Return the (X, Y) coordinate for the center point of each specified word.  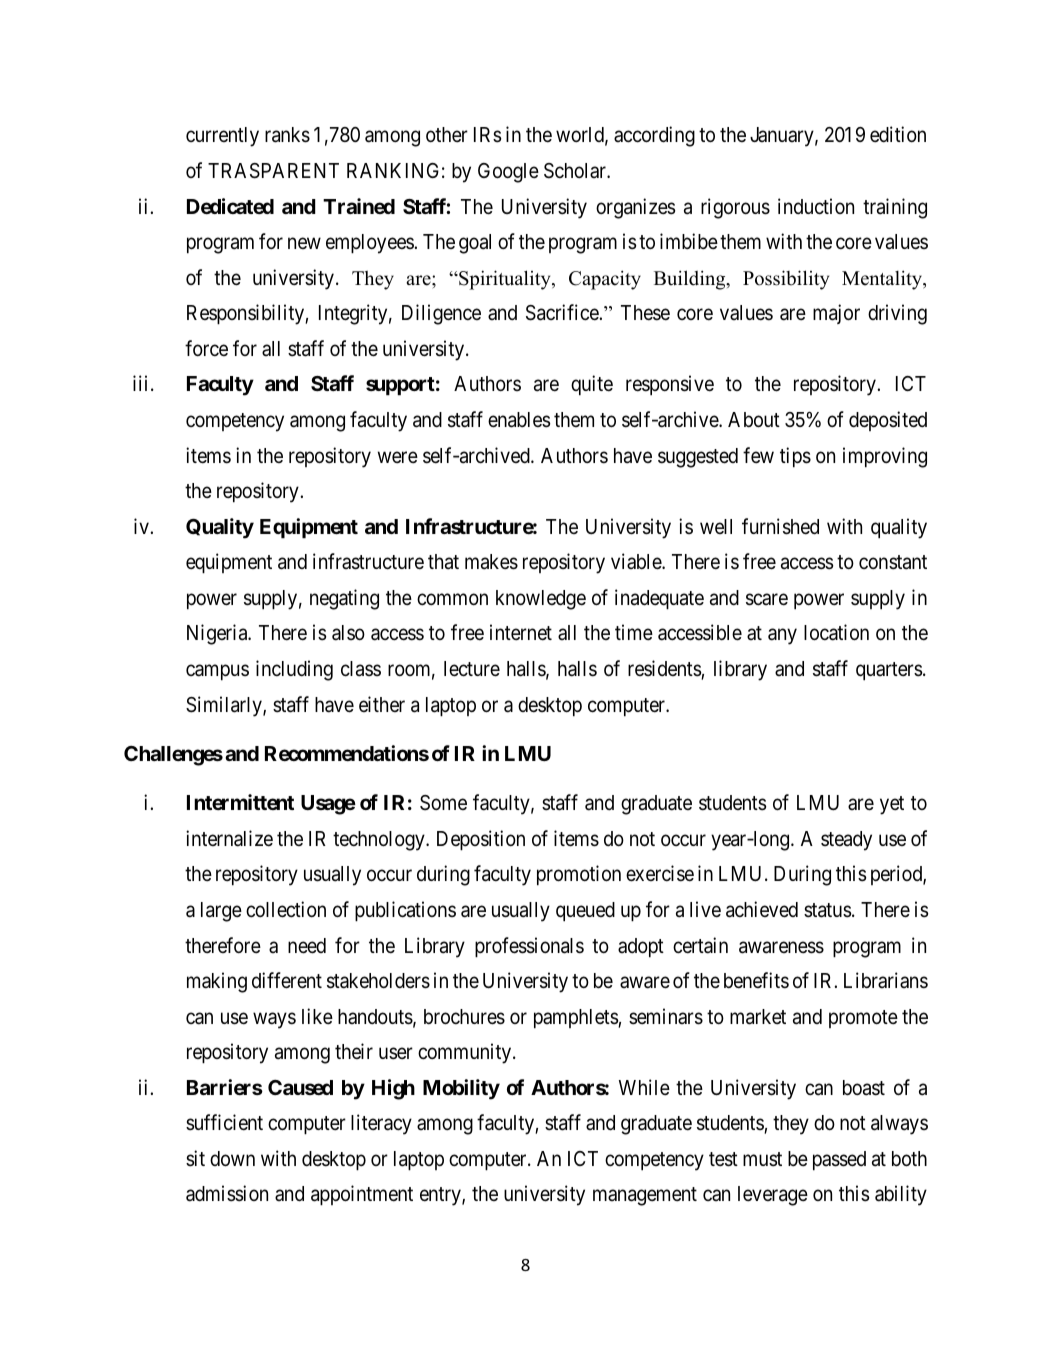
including (294, 670)
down (232, 1159)
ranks (287, 135)
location (836, 632)
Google (508, 173)
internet (521, 632)
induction (816, 206)
